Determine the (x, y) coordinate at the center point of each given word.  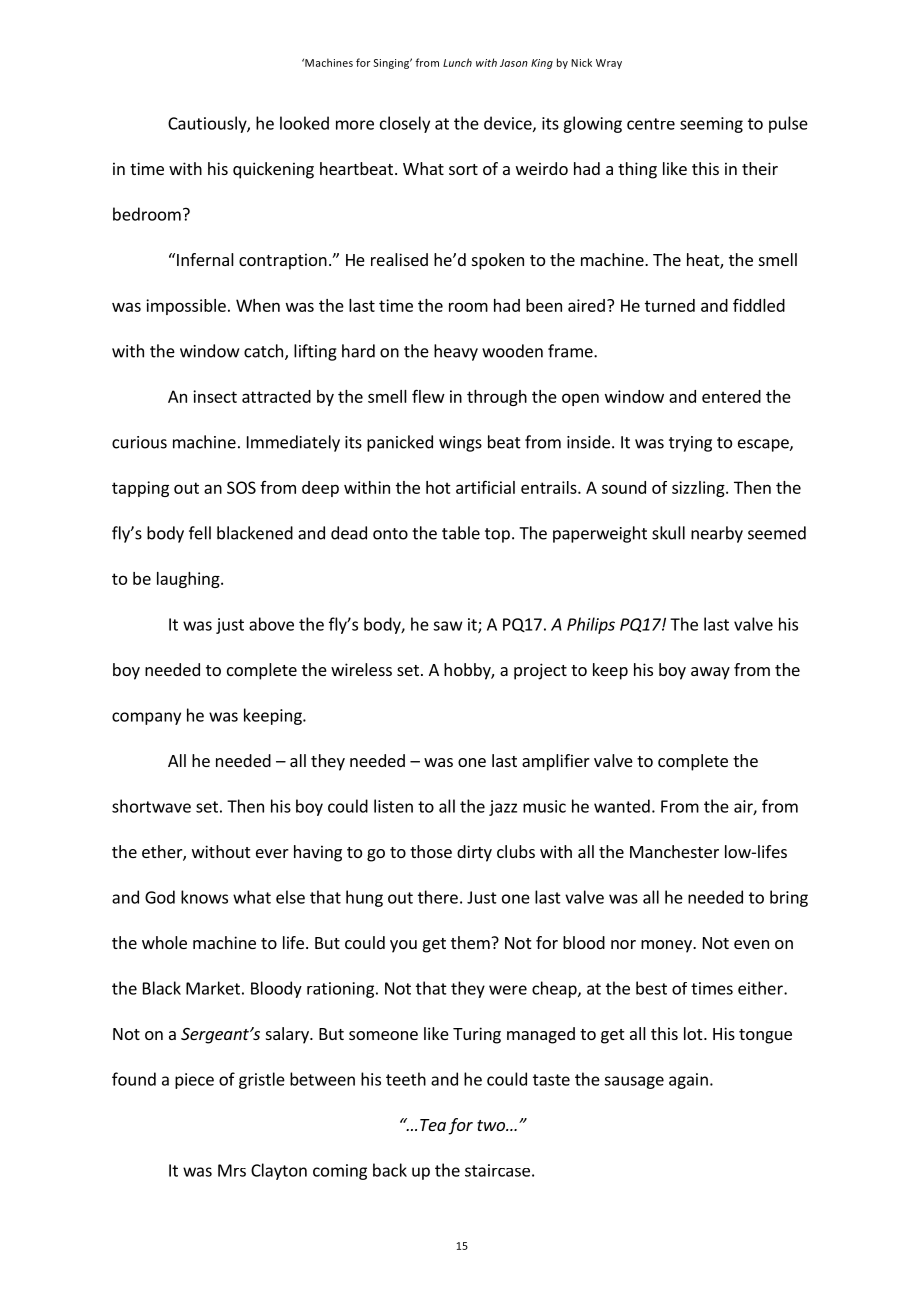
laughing (189, 580)
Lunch (457, 62)
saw (448, 626)
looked (304, 123)
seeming (711, 125)
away (710, 673)
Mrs (232, 1170)
